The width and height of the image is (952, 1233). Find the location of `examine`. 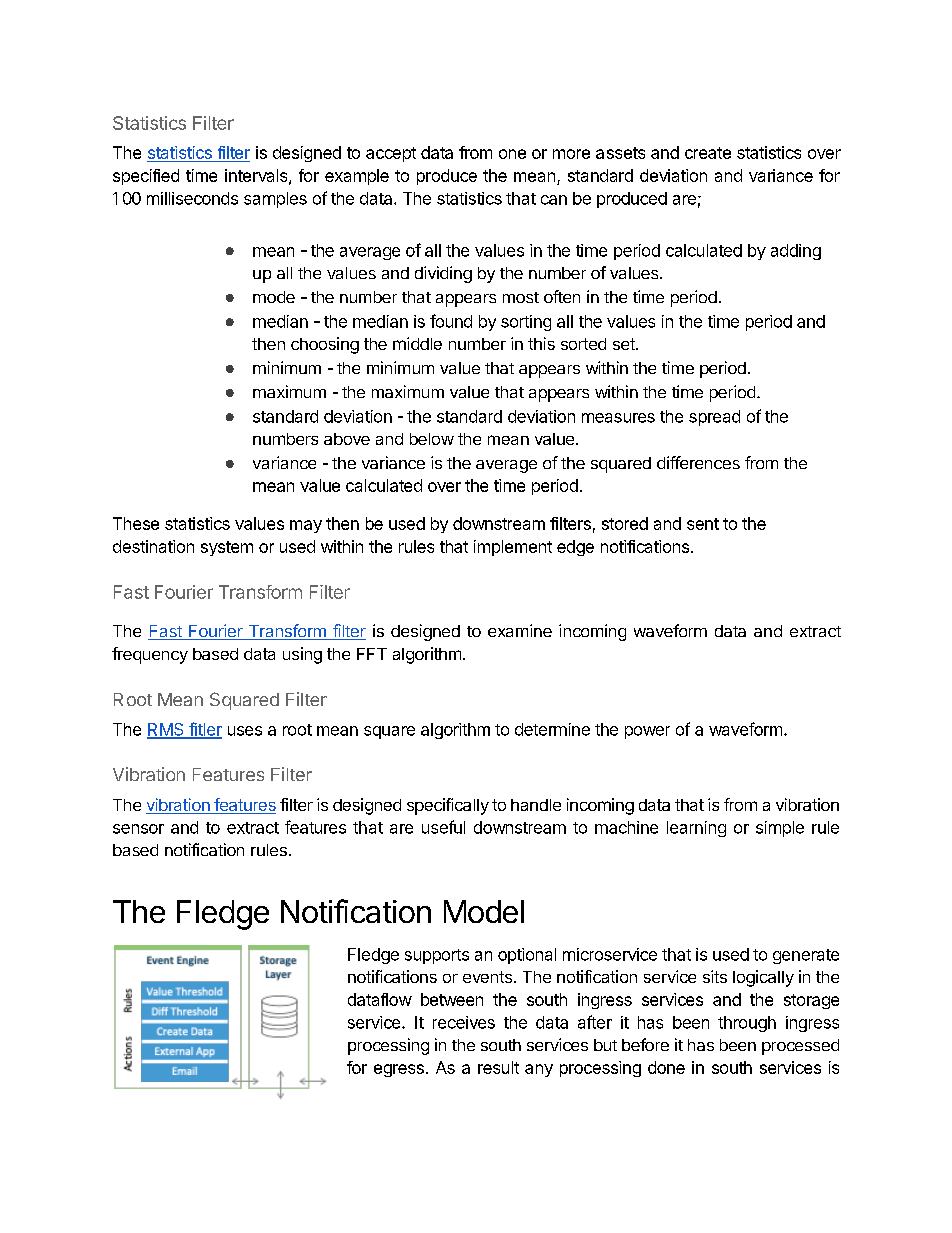

examine is located at coordinates (520, 630).
